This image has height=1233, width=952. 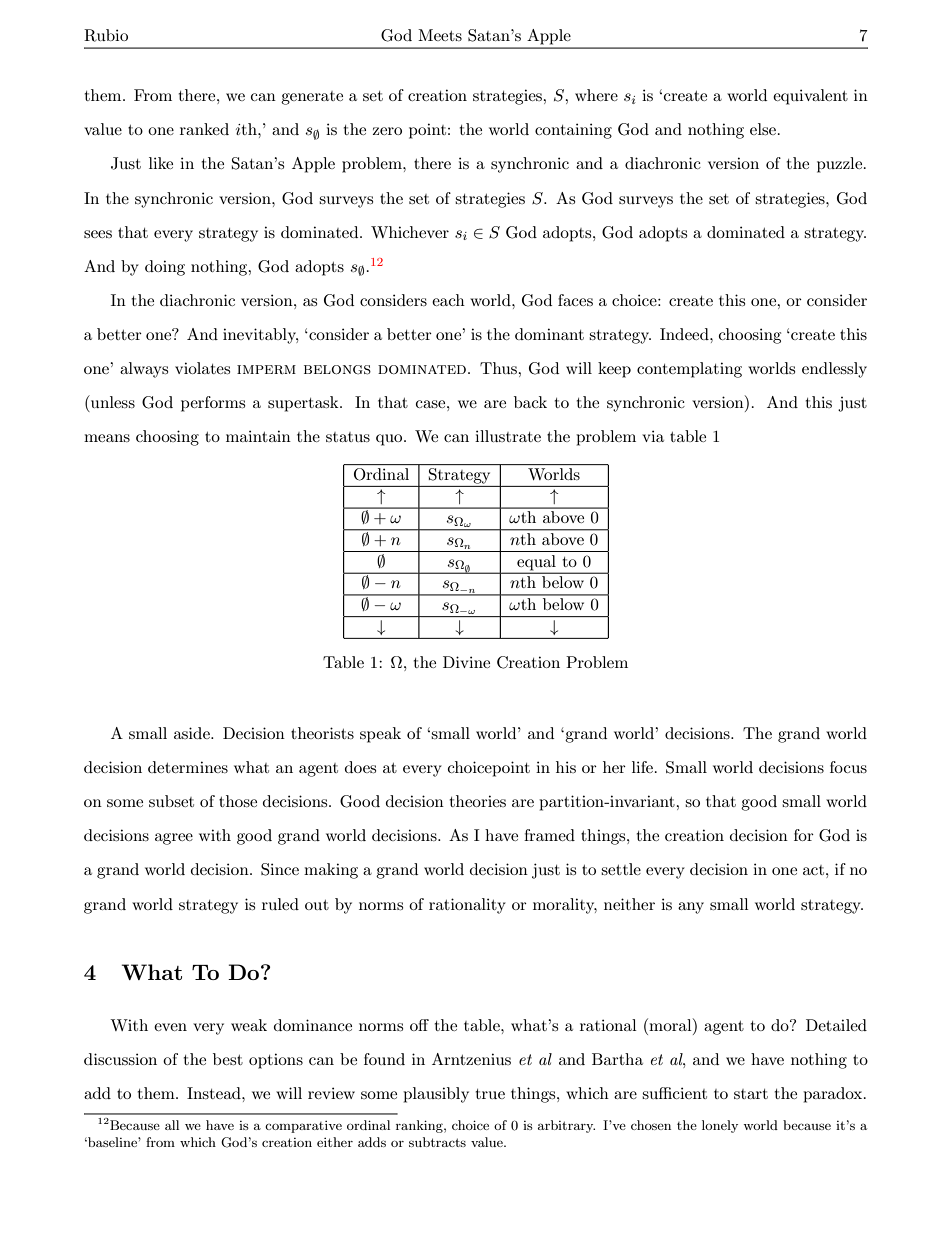 I want to click on true, so click(x=490, y=1094).
